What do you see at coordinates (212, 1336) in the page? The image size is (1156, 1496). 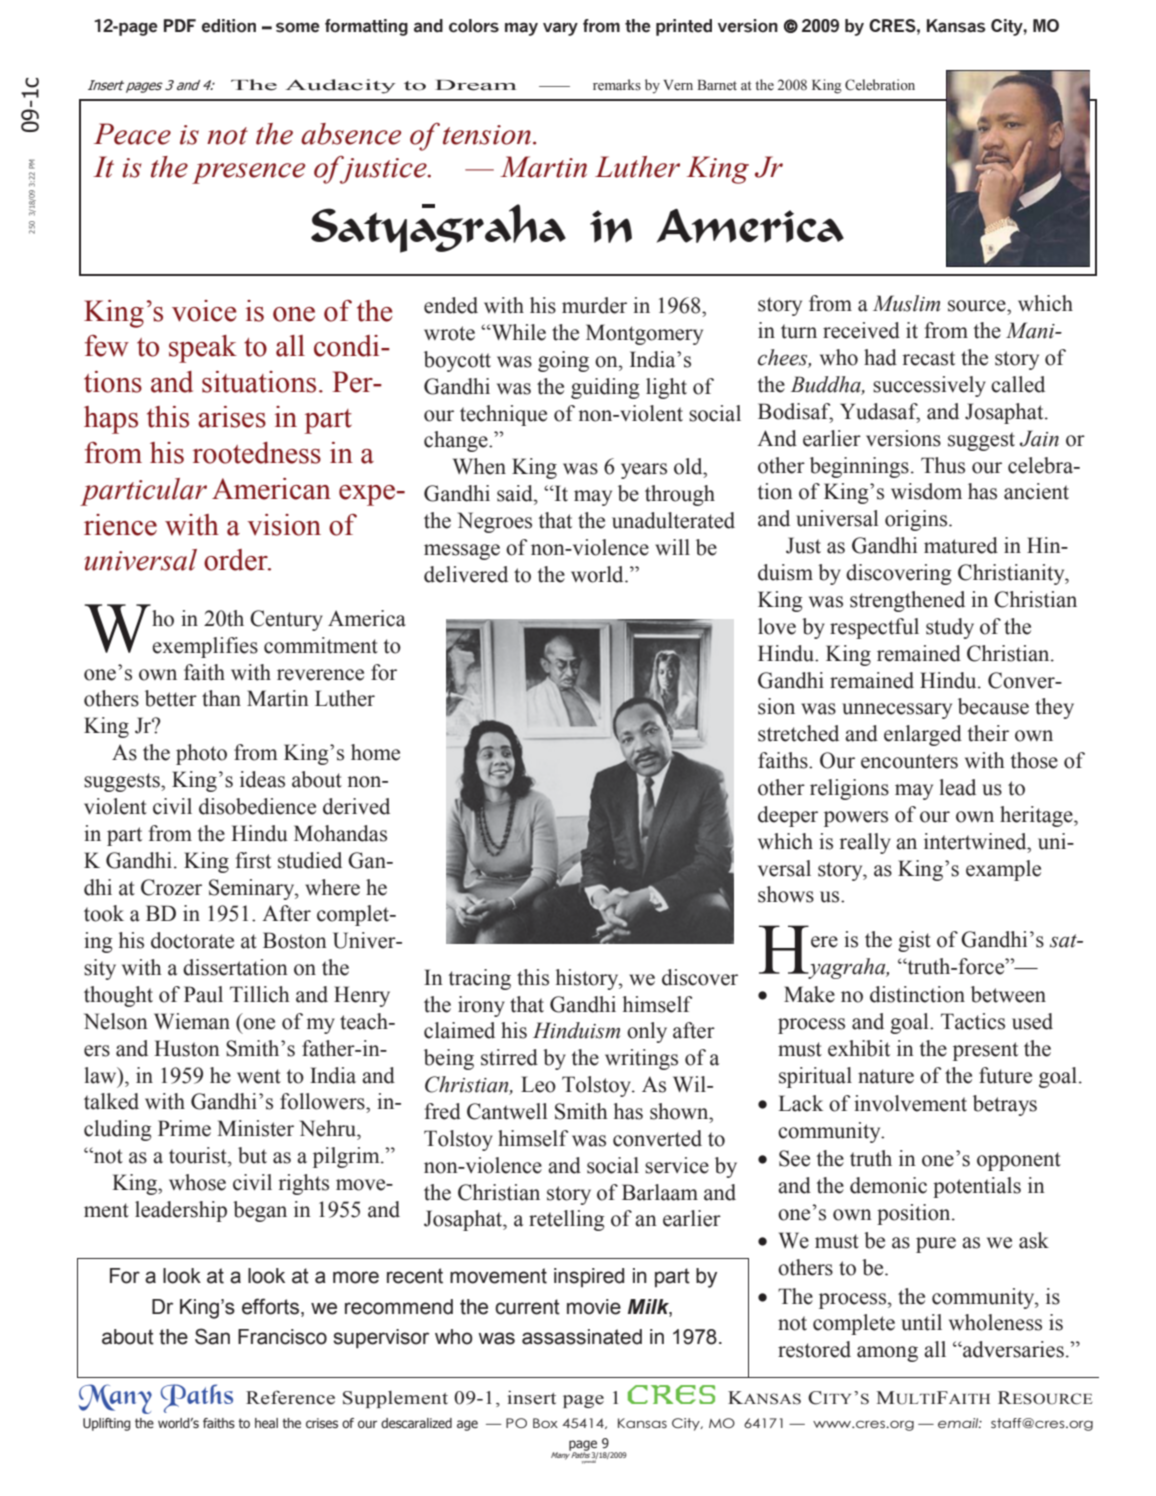 I see `San` at bounding box center [212, 1336].
